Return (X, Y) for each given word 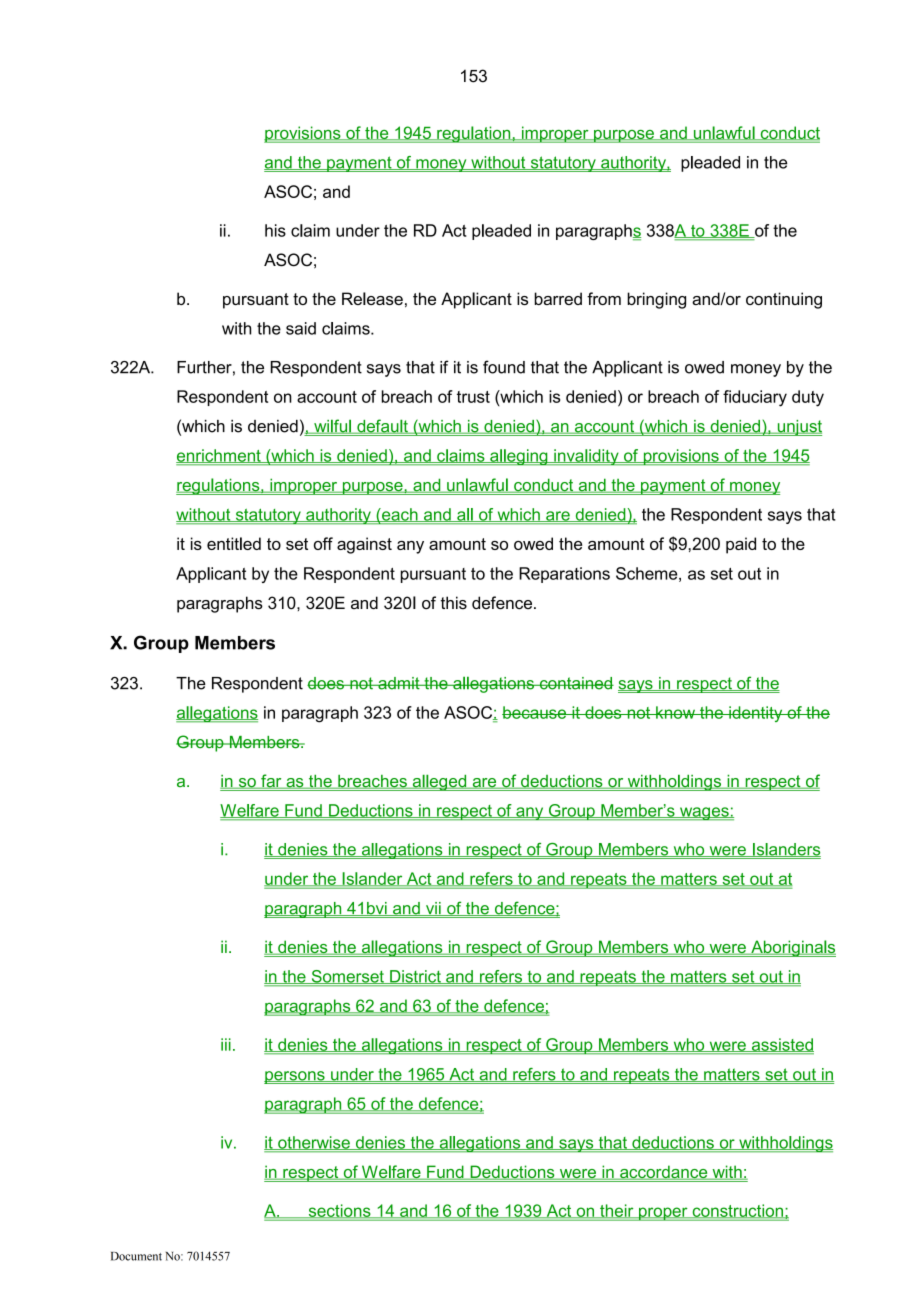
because (535, 712)
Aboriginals (792, 948)
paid (741, 545)
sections (339, 1211)
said (301, 328)
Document (136, 1256)
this (454, 603)
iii (226, 1044)
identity (756, 714)
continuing (784, 300)
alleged (439, 782)
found (504, 367)
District (415, 977)
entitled (234, 543)
